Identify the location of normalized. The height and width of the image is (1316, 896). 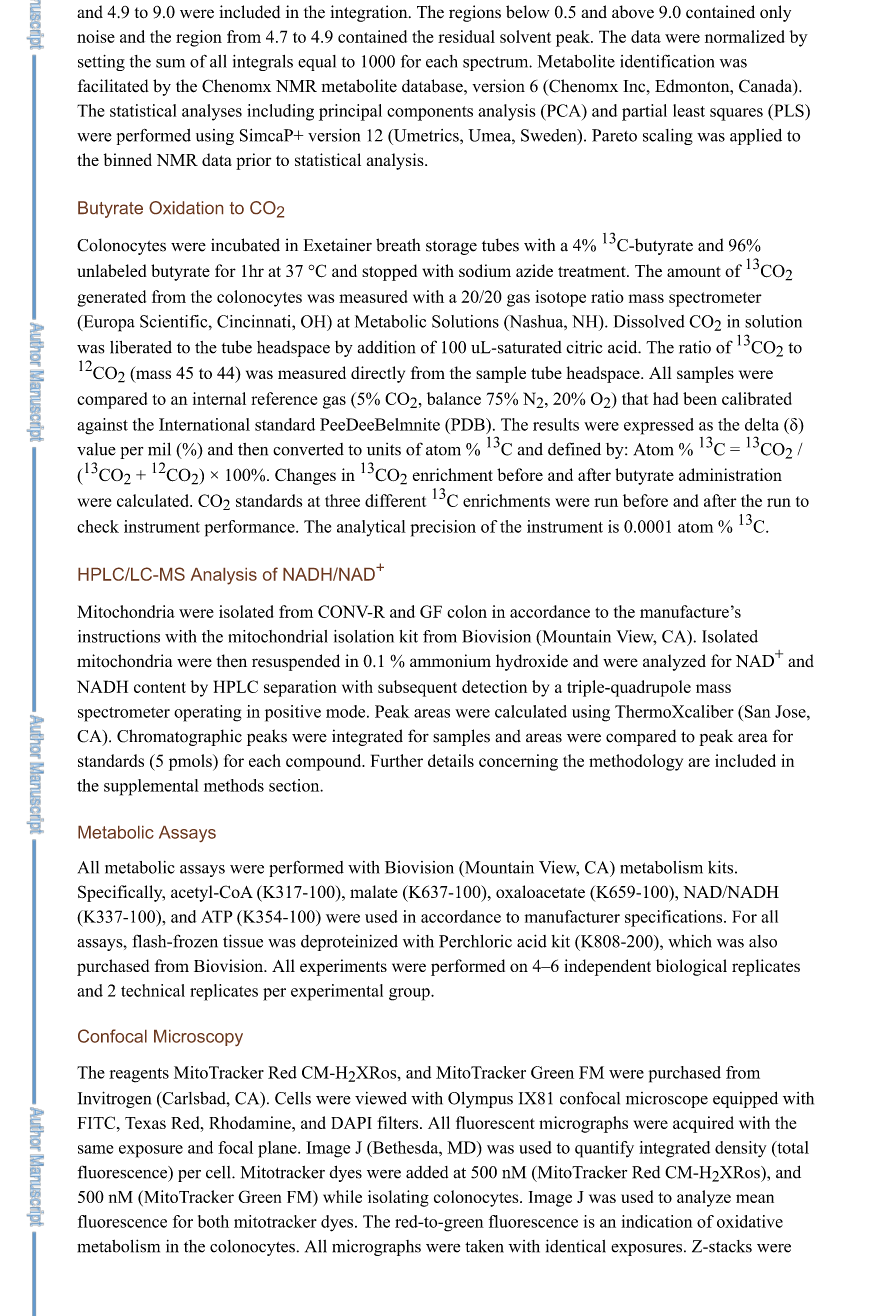
(745, 36).
